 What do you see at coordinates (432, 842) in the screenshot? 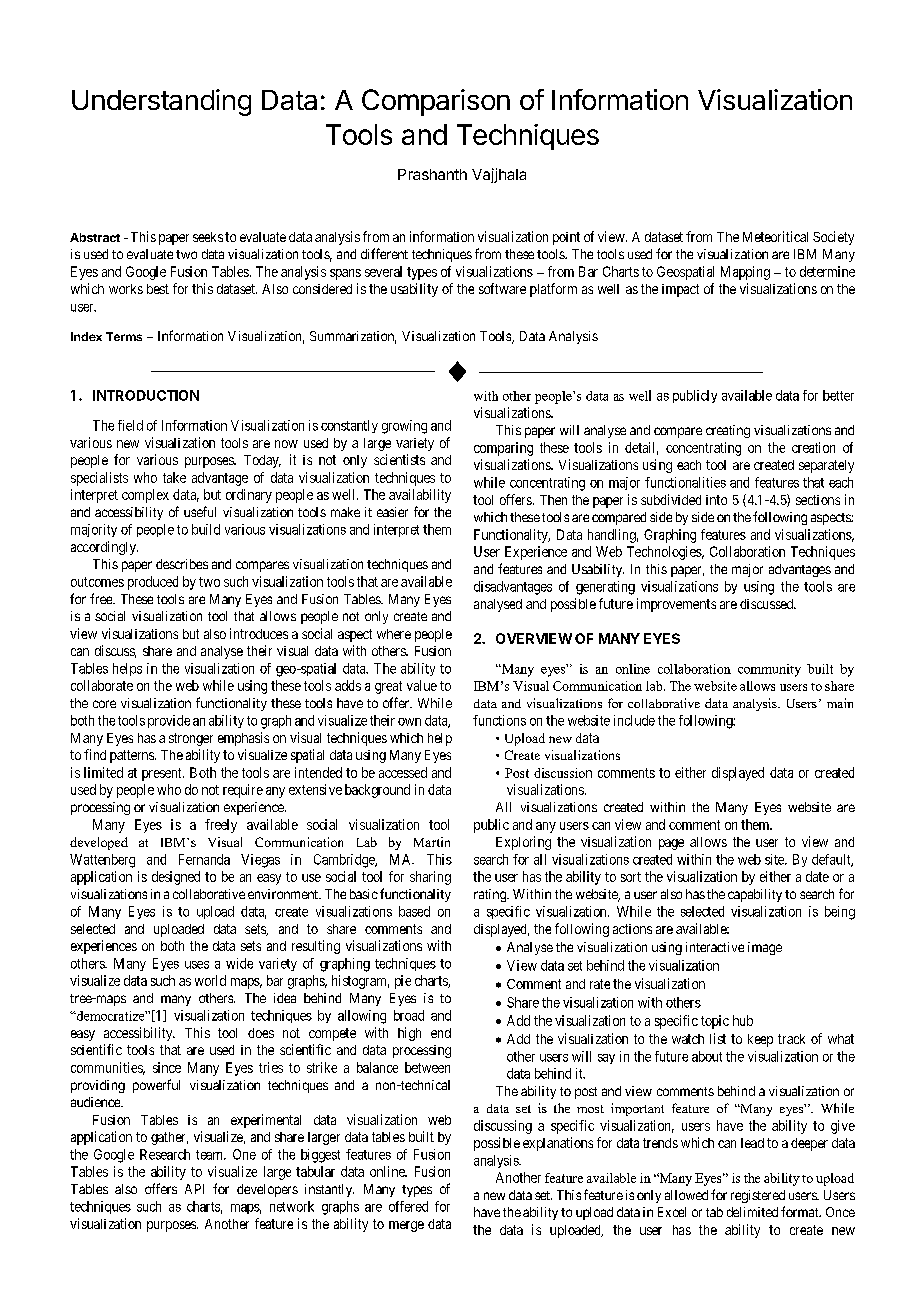
I see `Martin` at bounding box center [432, 842].
